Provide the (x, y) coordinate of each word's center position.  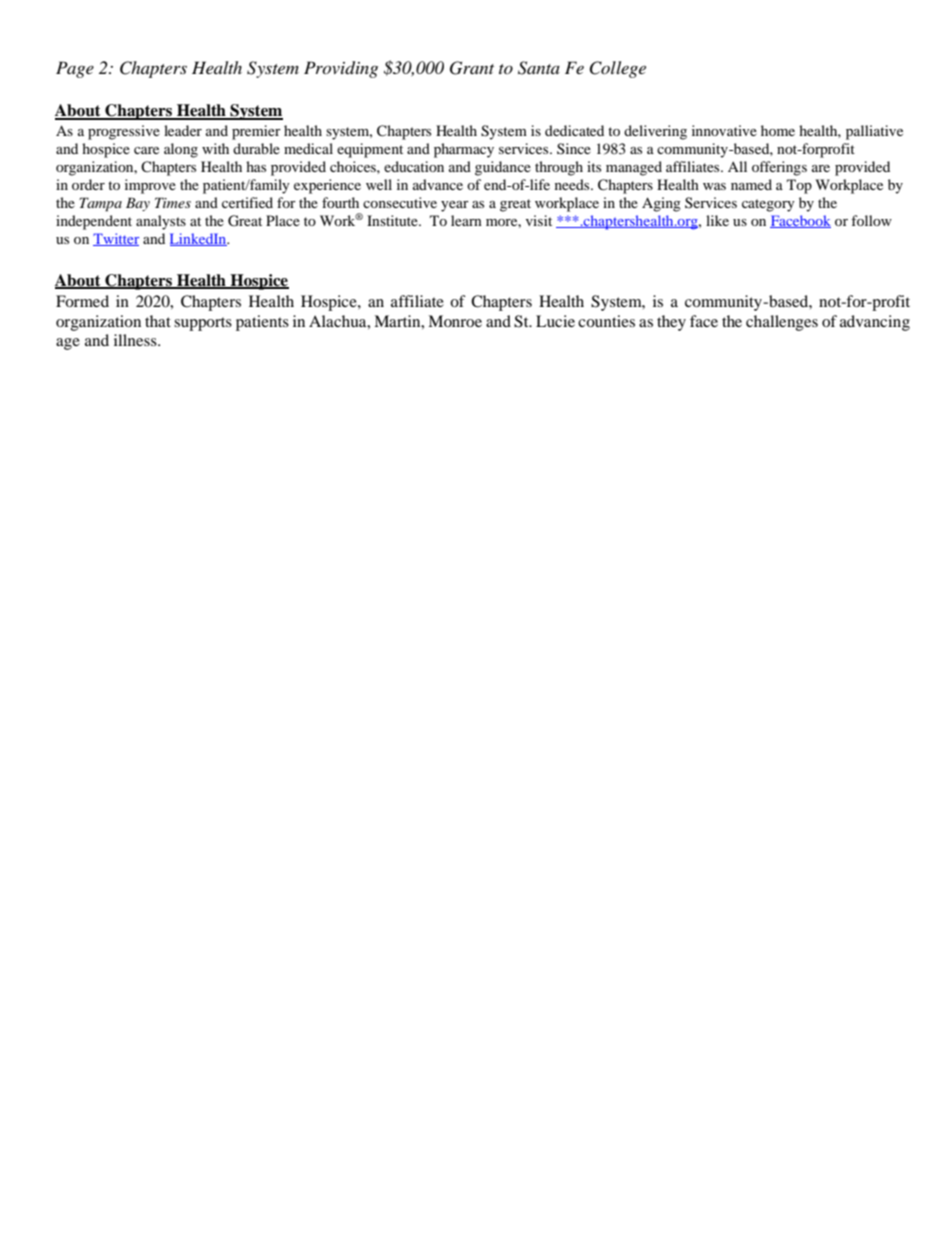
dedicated (574, 130)
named (751, 184)
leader (183, 130)
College (617, 69)
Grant (472, 68)
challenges (782, 323)
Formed (82, 301)
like (717, 220)
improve (150, 186)
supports (203, 324)
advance (438, 184)
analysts (161, 222)
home (778, 130)
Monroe (455, 321)
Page (75, 69)
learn (466, 220)
